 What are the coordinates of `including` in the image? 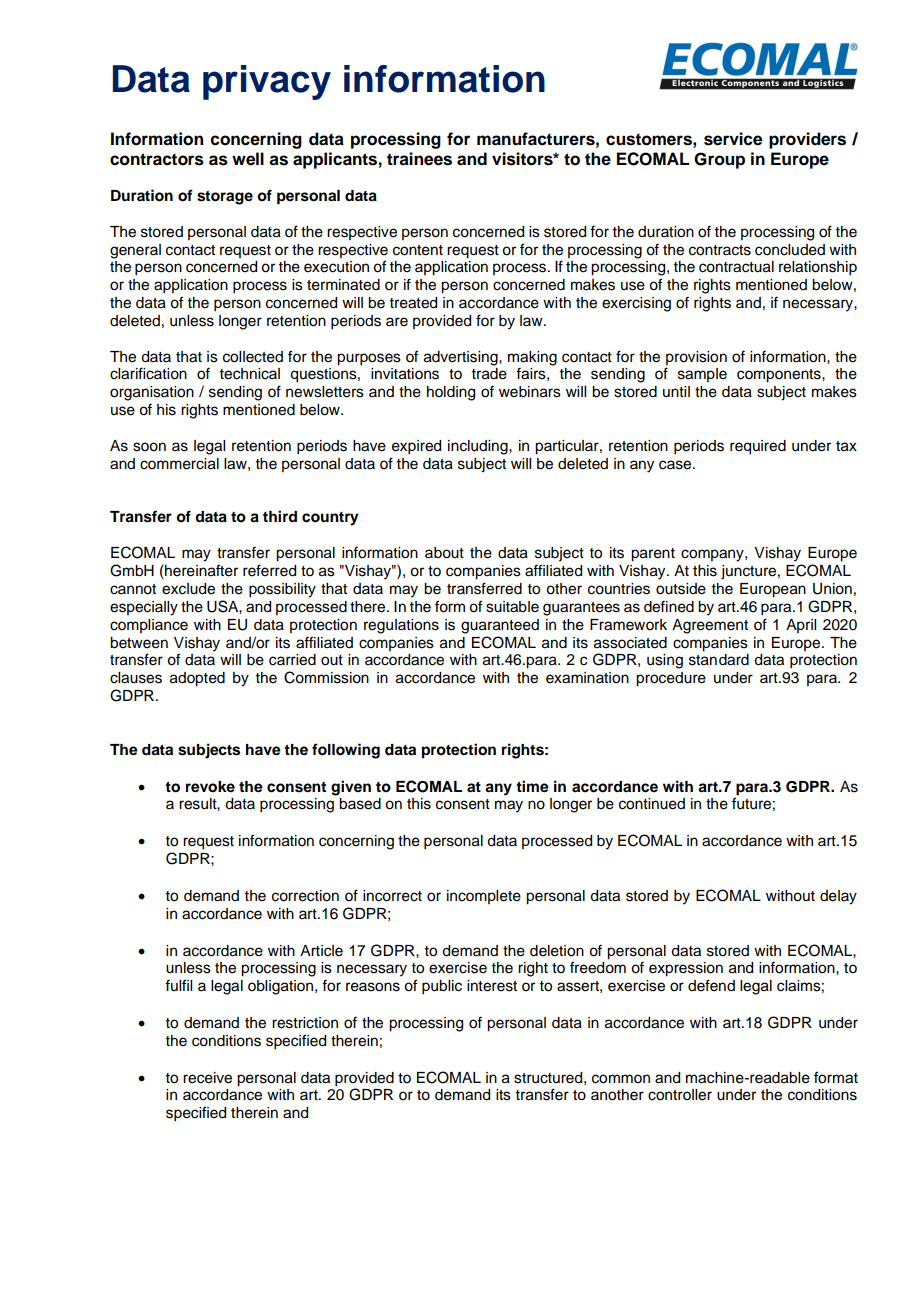 It's located at (479, 447).
